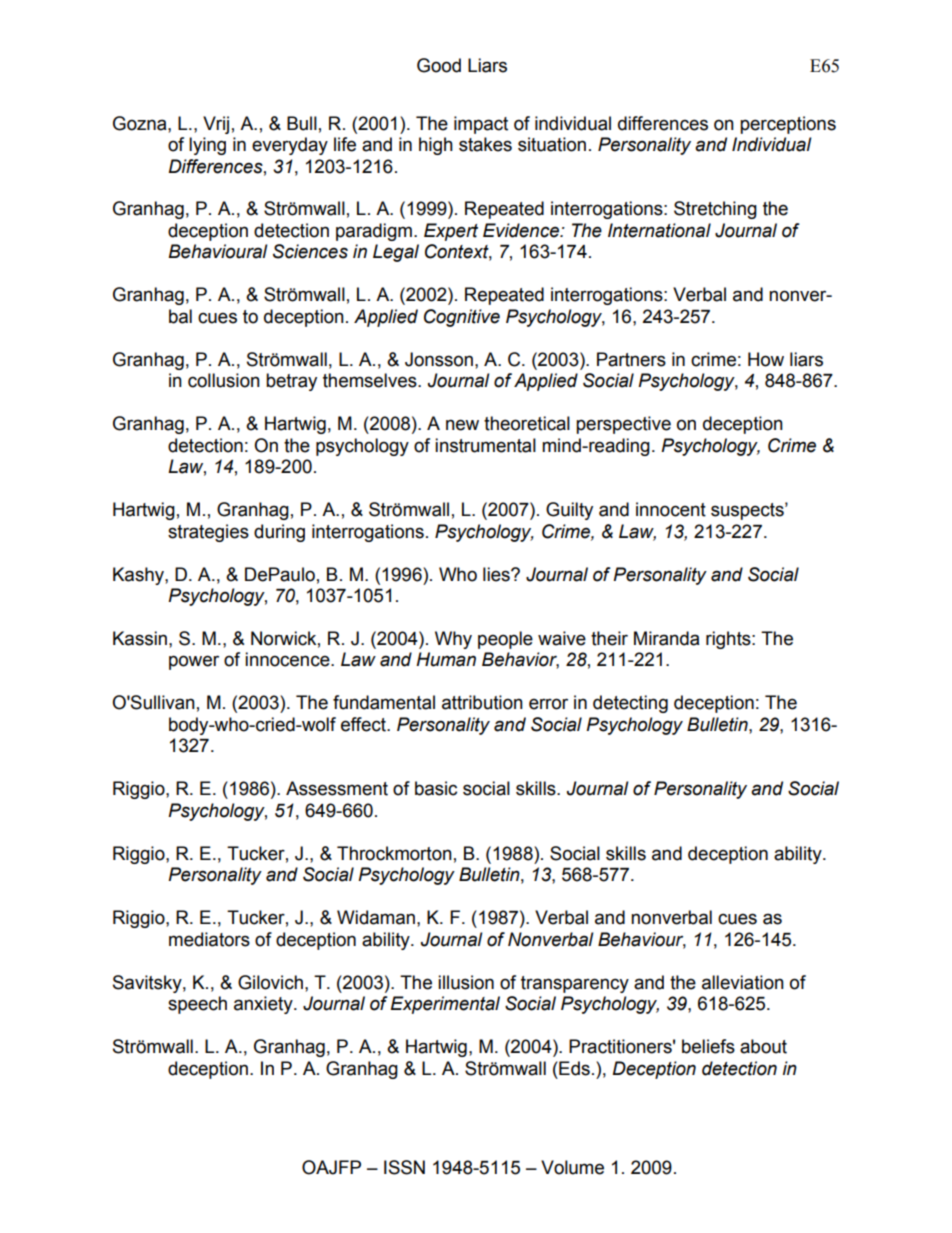  Describe the element at coordinates (481, 125) in the document. I see `impact` at that location.
